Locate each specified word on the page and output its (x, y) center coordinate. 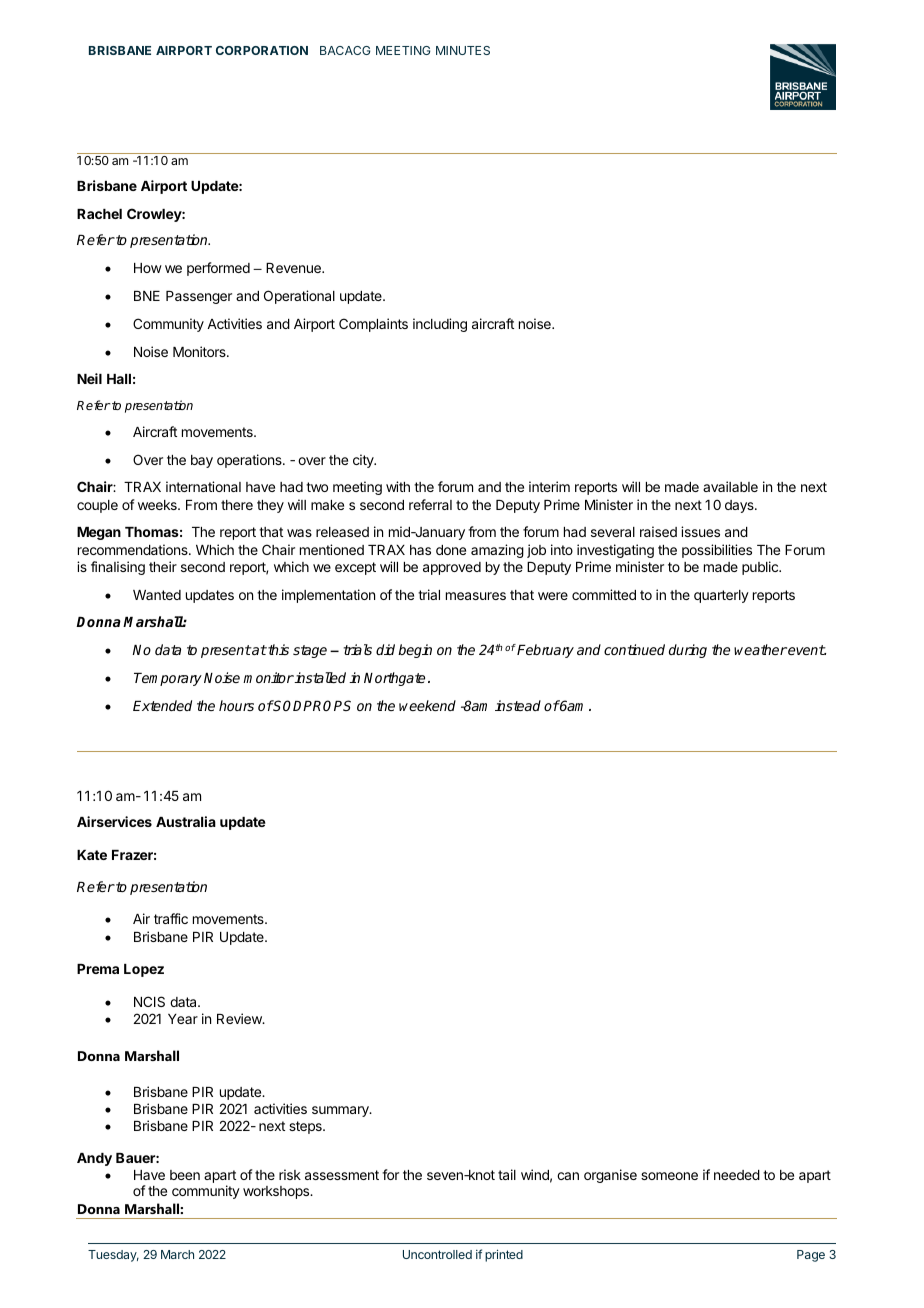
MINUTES (463, 50)
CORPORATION (262, 50)
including (440, 325)
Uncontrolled (437, 1254)
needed (737, 1175)
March (177, 1254)
